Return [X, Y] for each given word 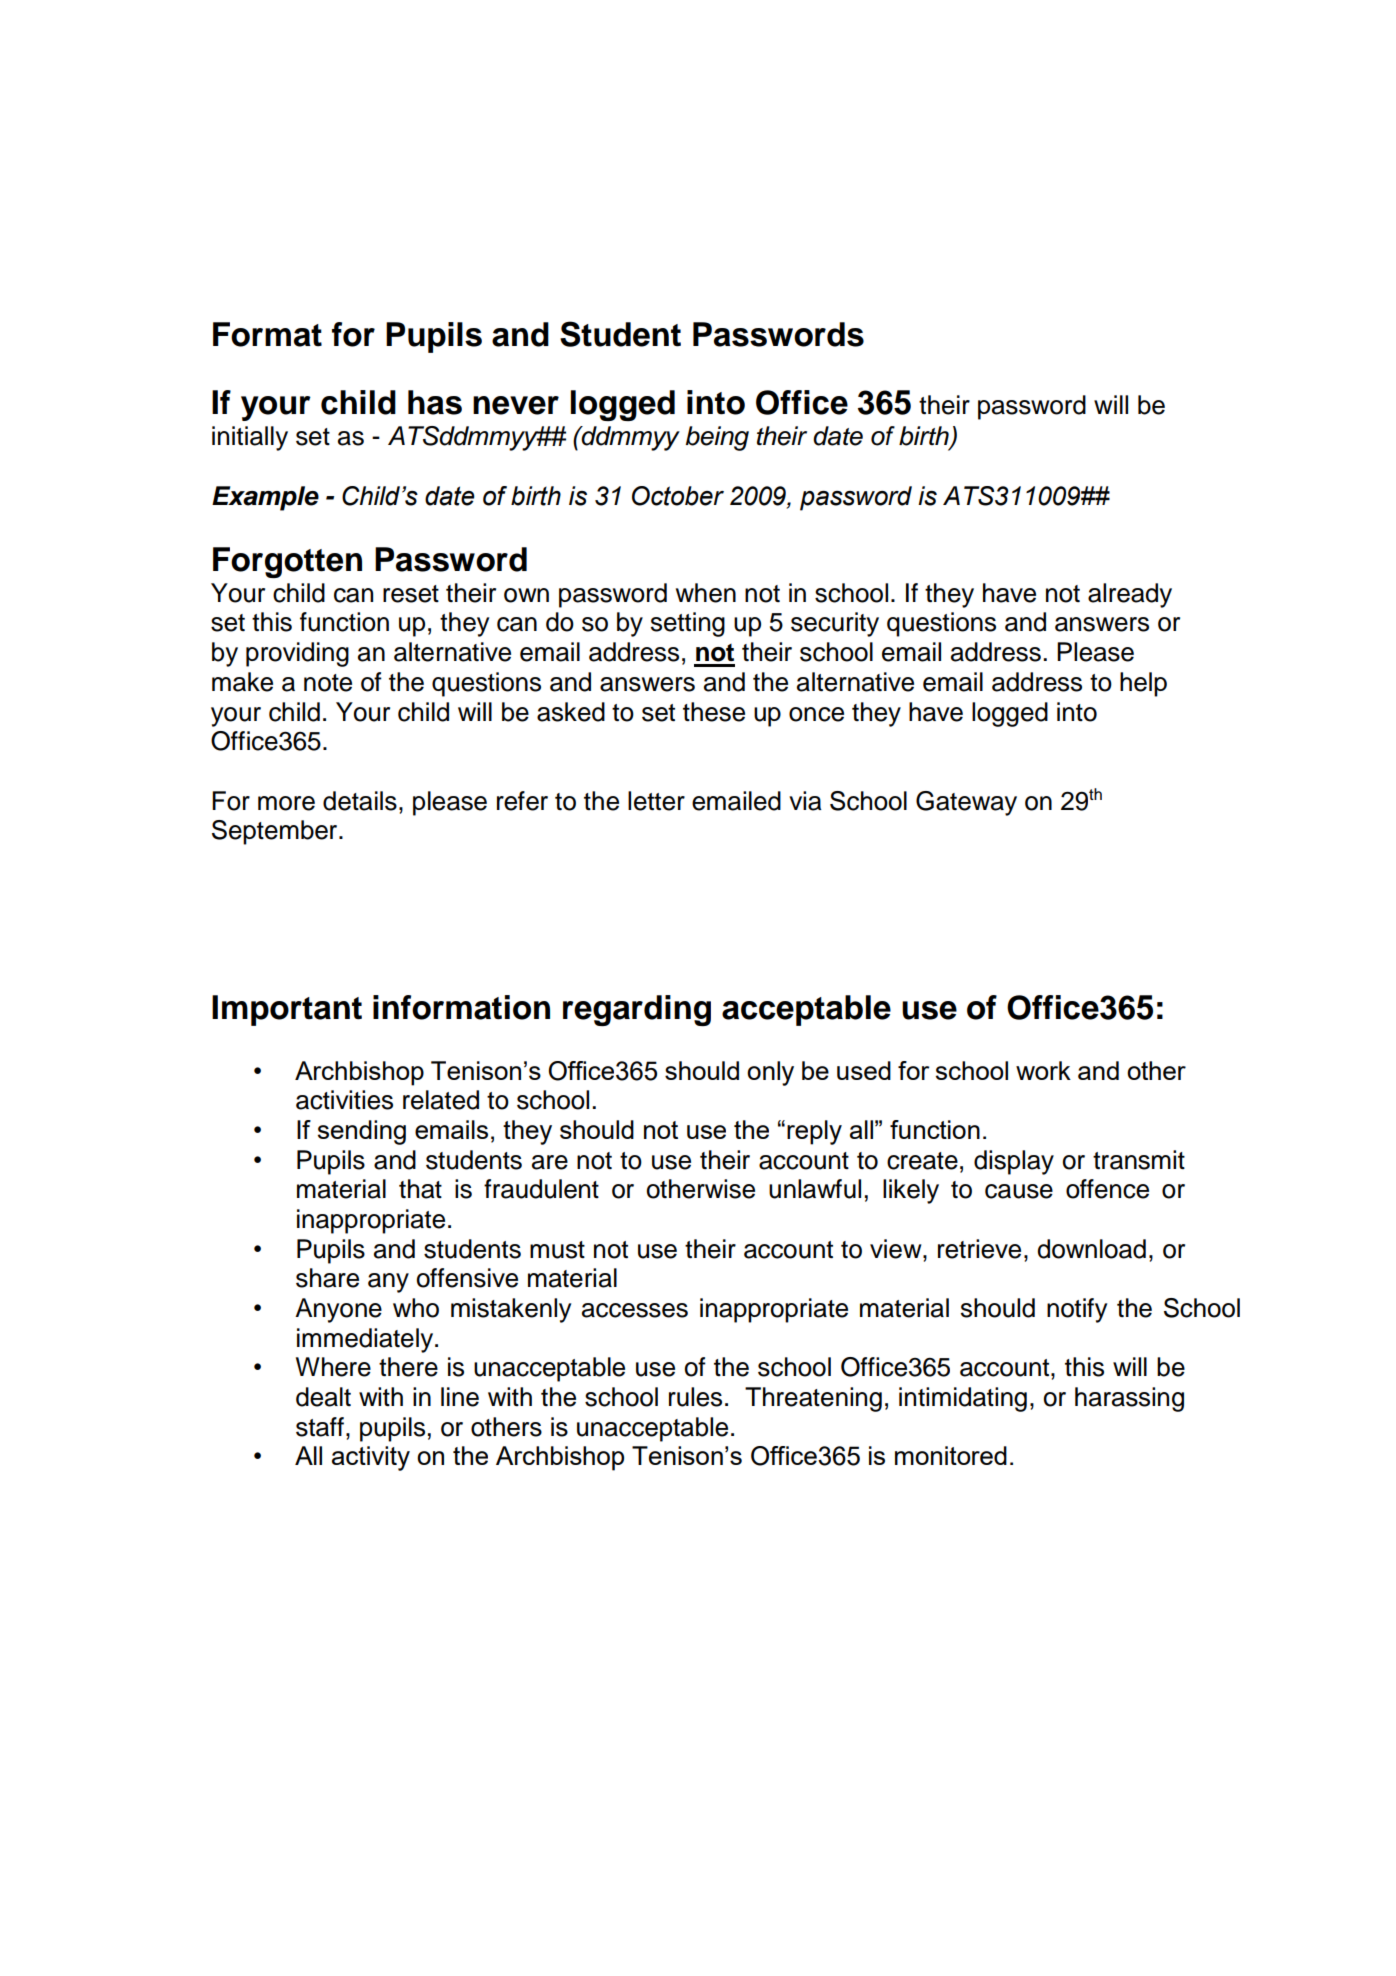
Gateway [966, 803]
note [328, 683]
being [717, 438]
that [420, 1189]
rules [695, 1397]
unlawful [815, 1189]
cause [1019, 1191]
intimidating [963, 1399]
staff [320, 1427]
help [1143, 684]
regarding [637, 1010]
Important [287, 1010]
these [714, 712]
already [1130, 595]
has [435, 402]
